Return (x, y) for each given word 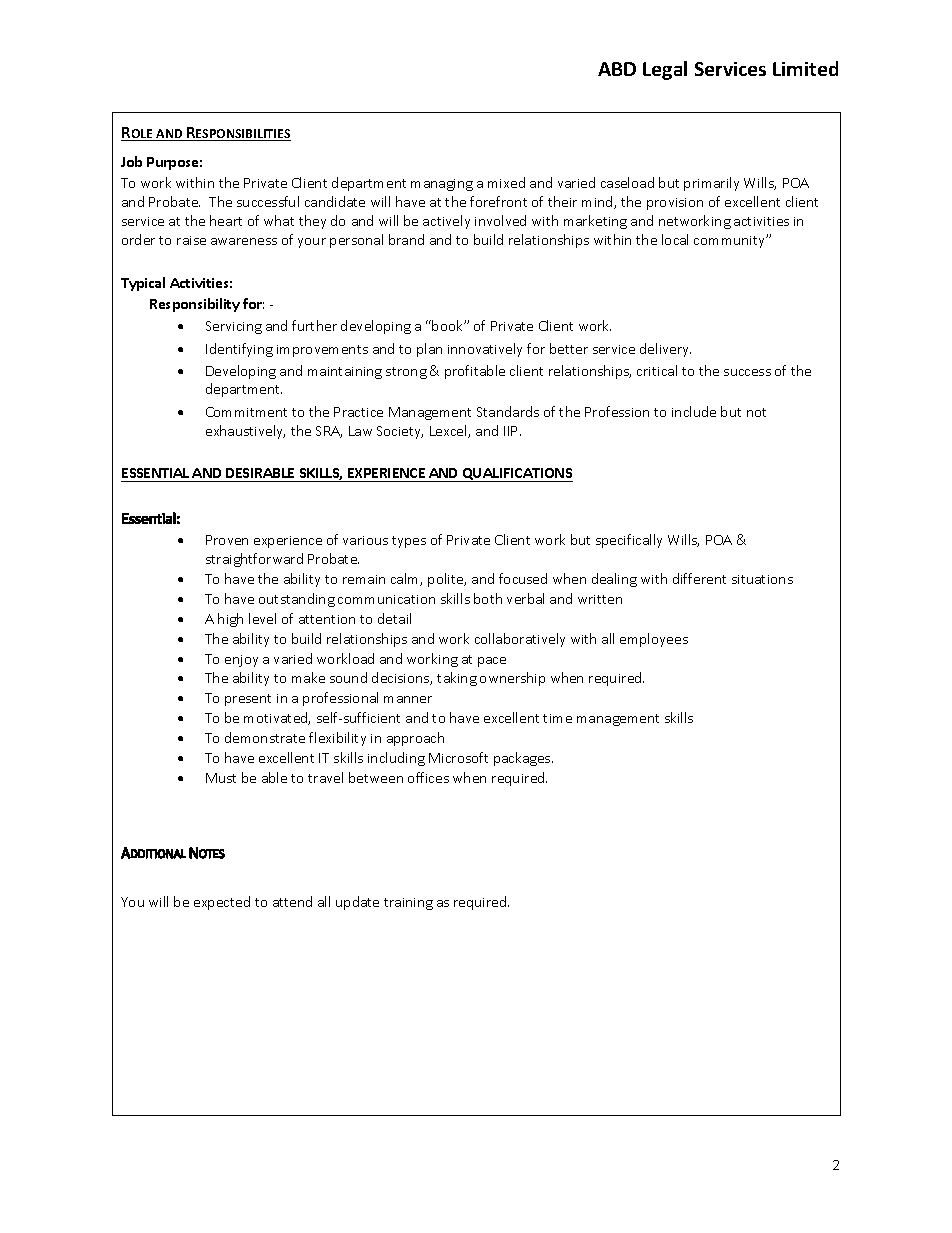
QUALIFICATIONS (516, 475)
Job (131, 161)
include (694, 411)
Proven (227, 540)
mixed (506, 182)
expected (222, 903)
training (408, 904)
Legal (665, 70)
